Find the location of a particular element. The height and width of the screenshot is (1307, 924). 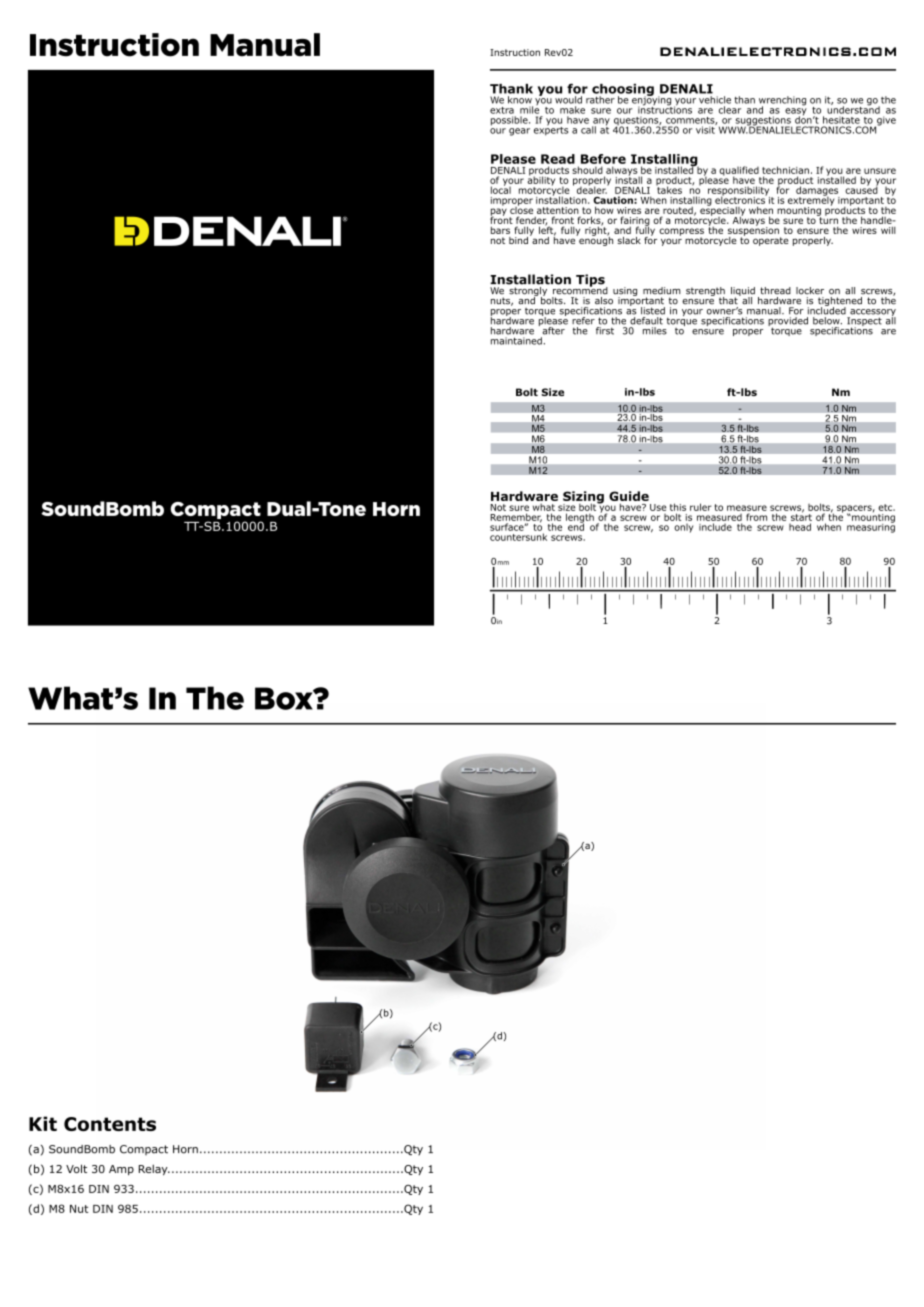

wrenching is located at coordinates (782, 102).
